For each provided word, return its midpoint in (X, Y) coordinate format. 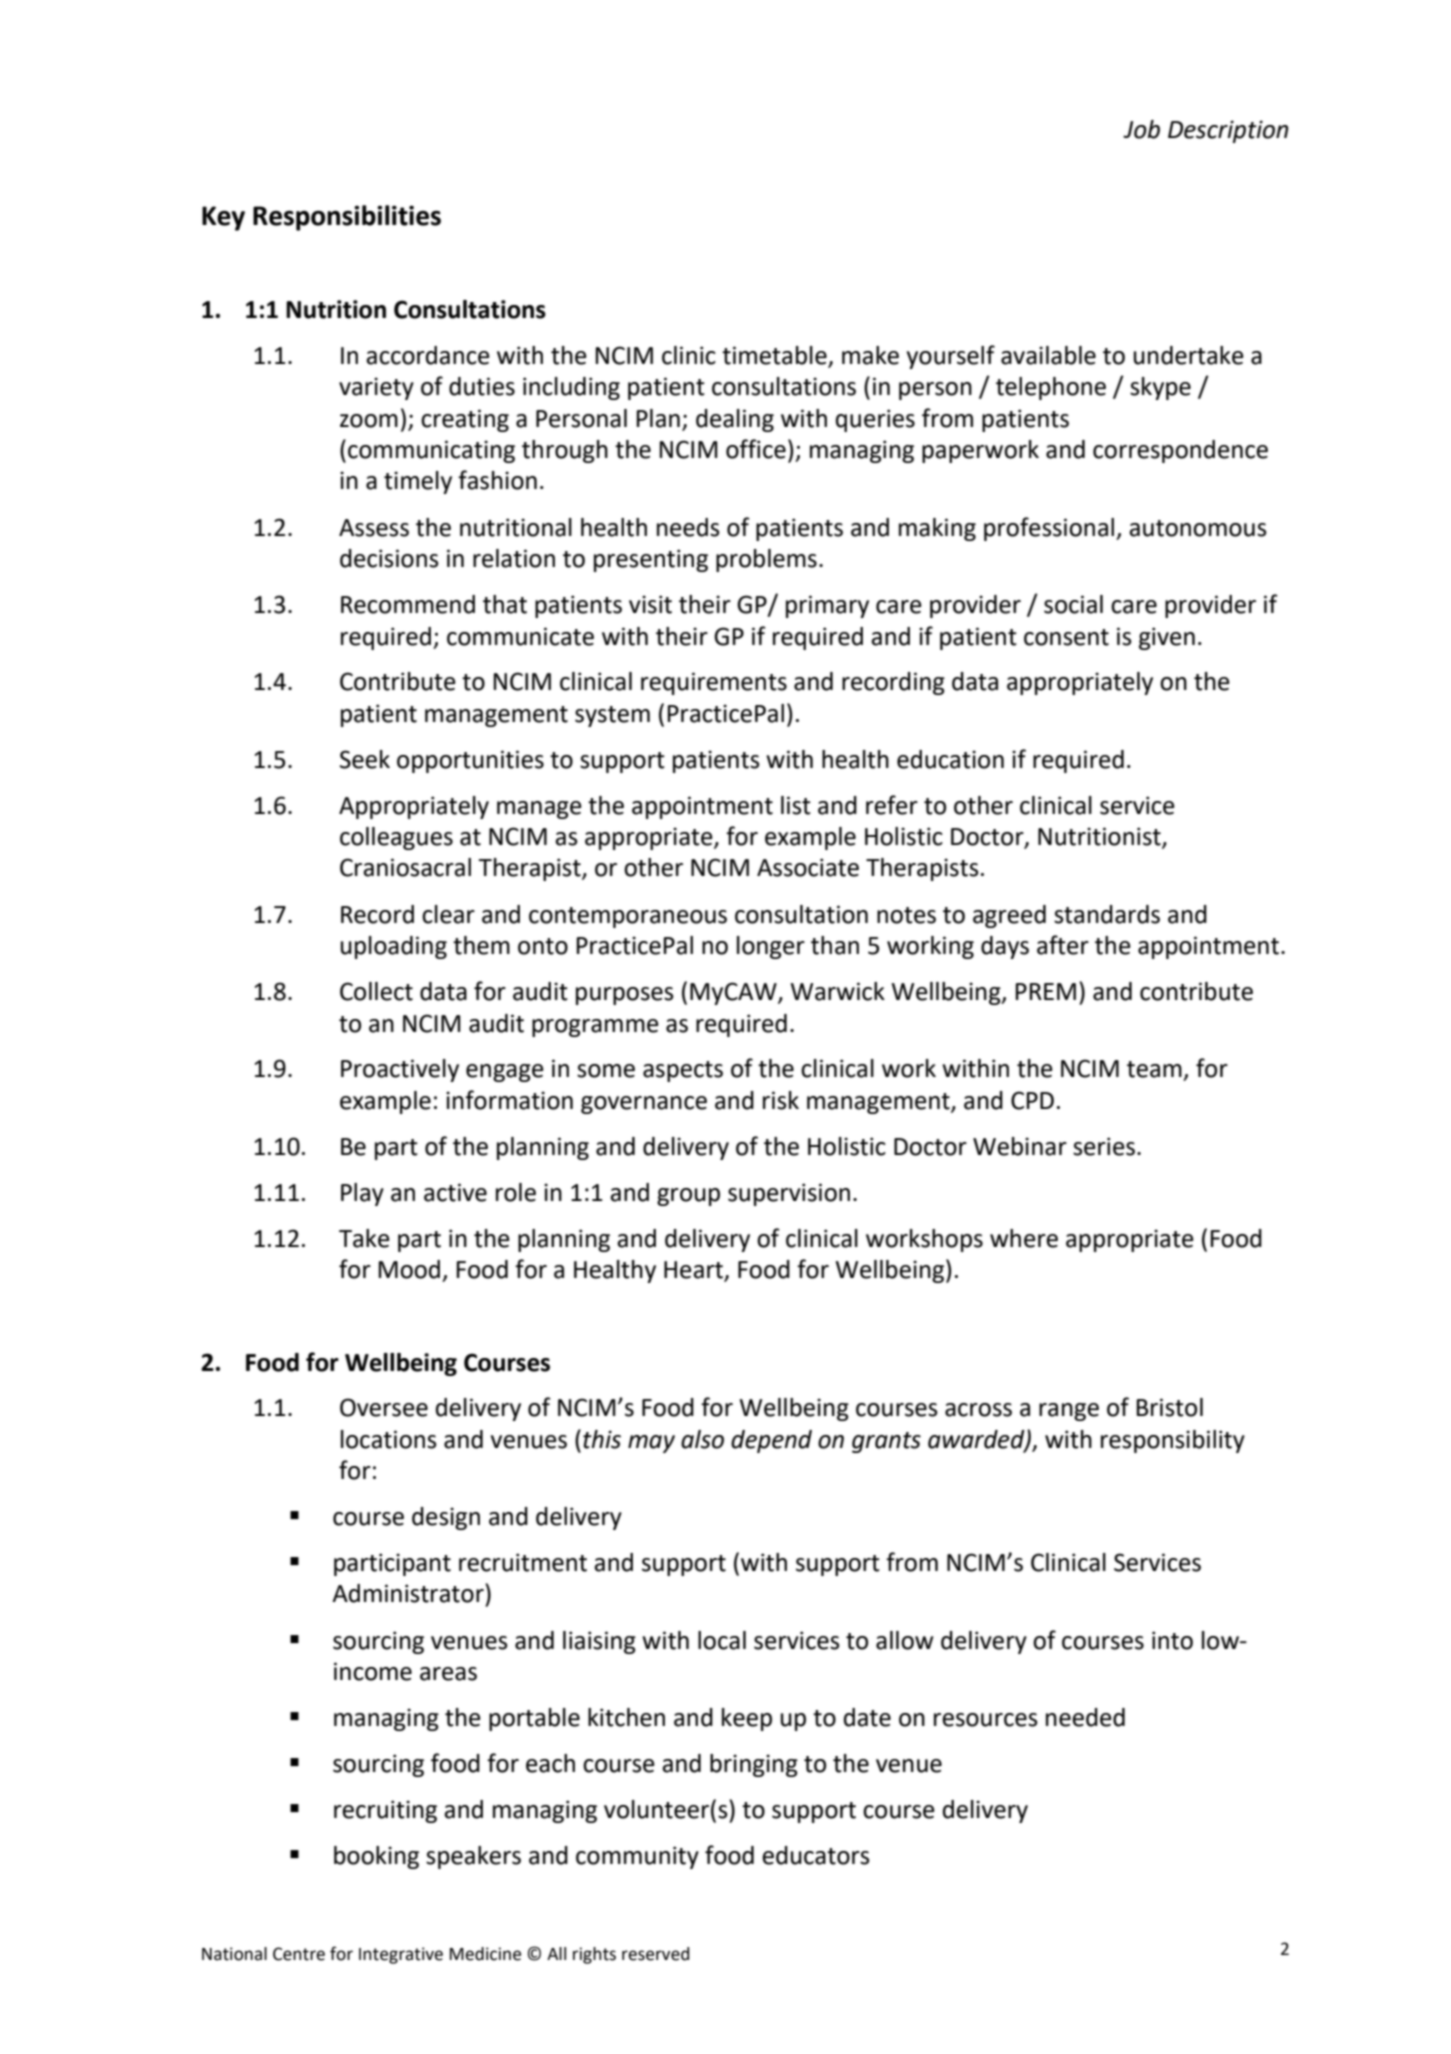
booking (376, 1857)
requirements (714, 683)
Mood (409, 1269)
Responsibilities (347, 218)
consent (1066, 637)
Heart (695, 1271)
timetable (775, 356)
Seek (365, 759)
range (1069, 1412)
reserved (655, 1954)
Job (1141, 129)
